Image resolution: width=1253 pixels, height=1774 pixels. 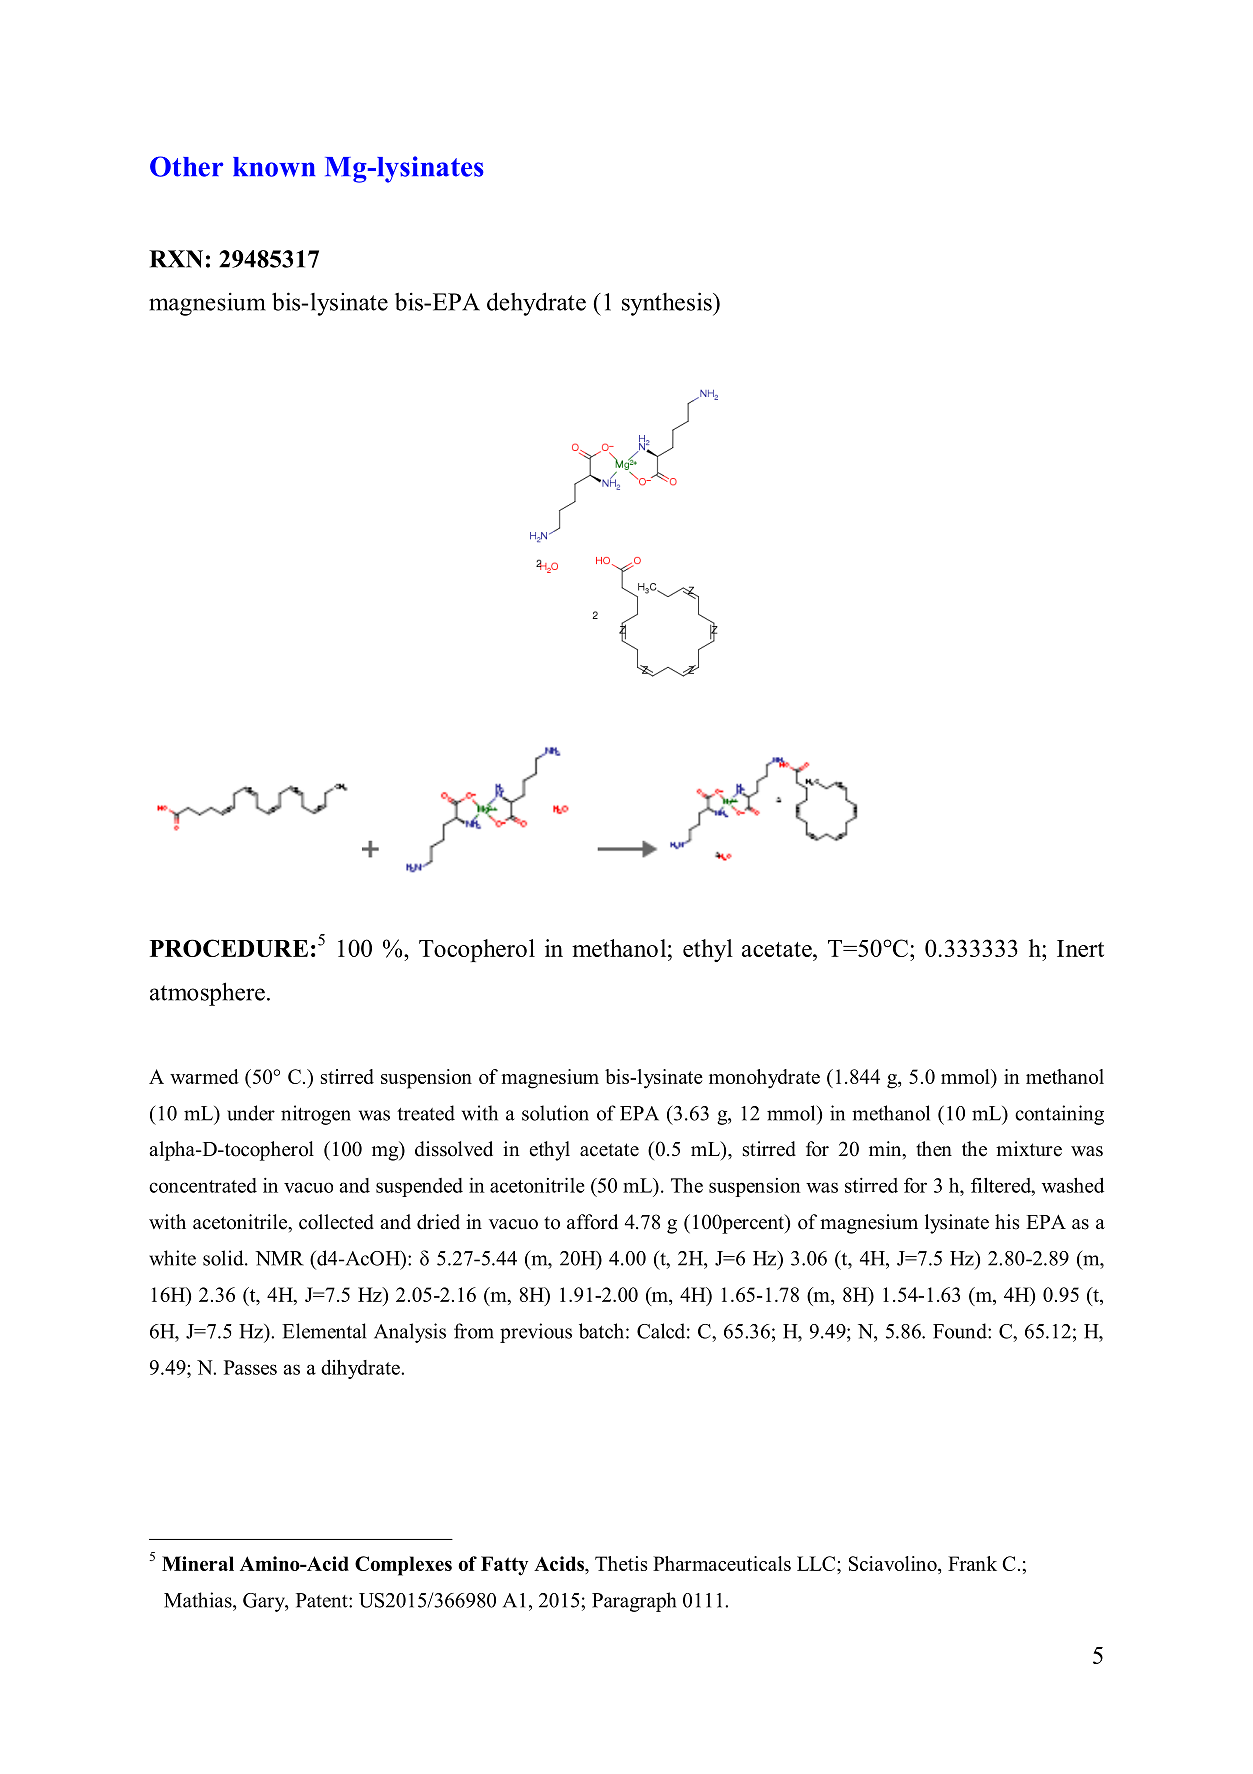 I want to click on solution, so click(x=555, y=1113).
